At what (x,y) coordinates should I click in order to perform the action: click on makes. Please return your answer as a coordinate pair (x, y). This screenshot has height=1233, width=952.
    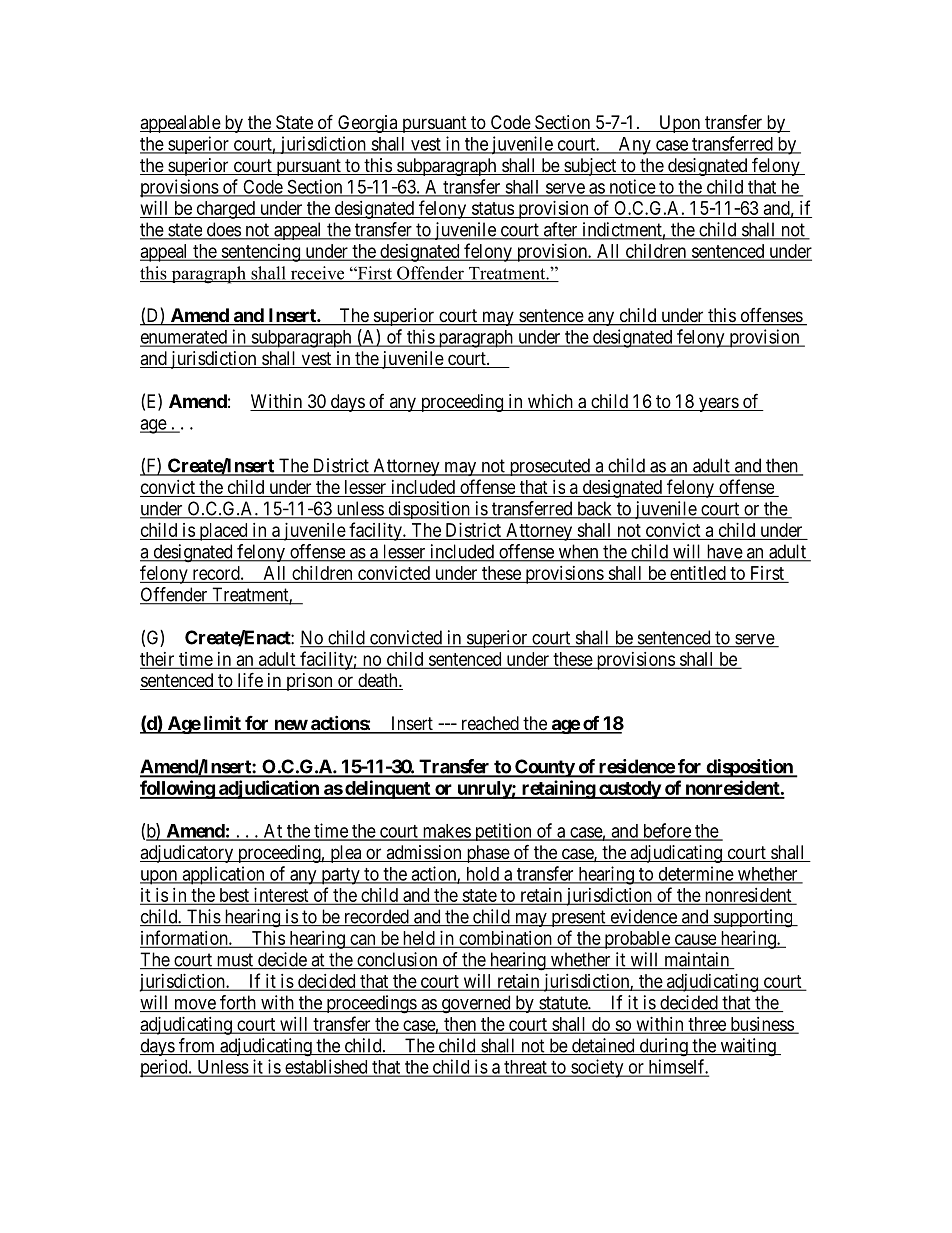
    Looking at the image, I should click on (446, 832).
